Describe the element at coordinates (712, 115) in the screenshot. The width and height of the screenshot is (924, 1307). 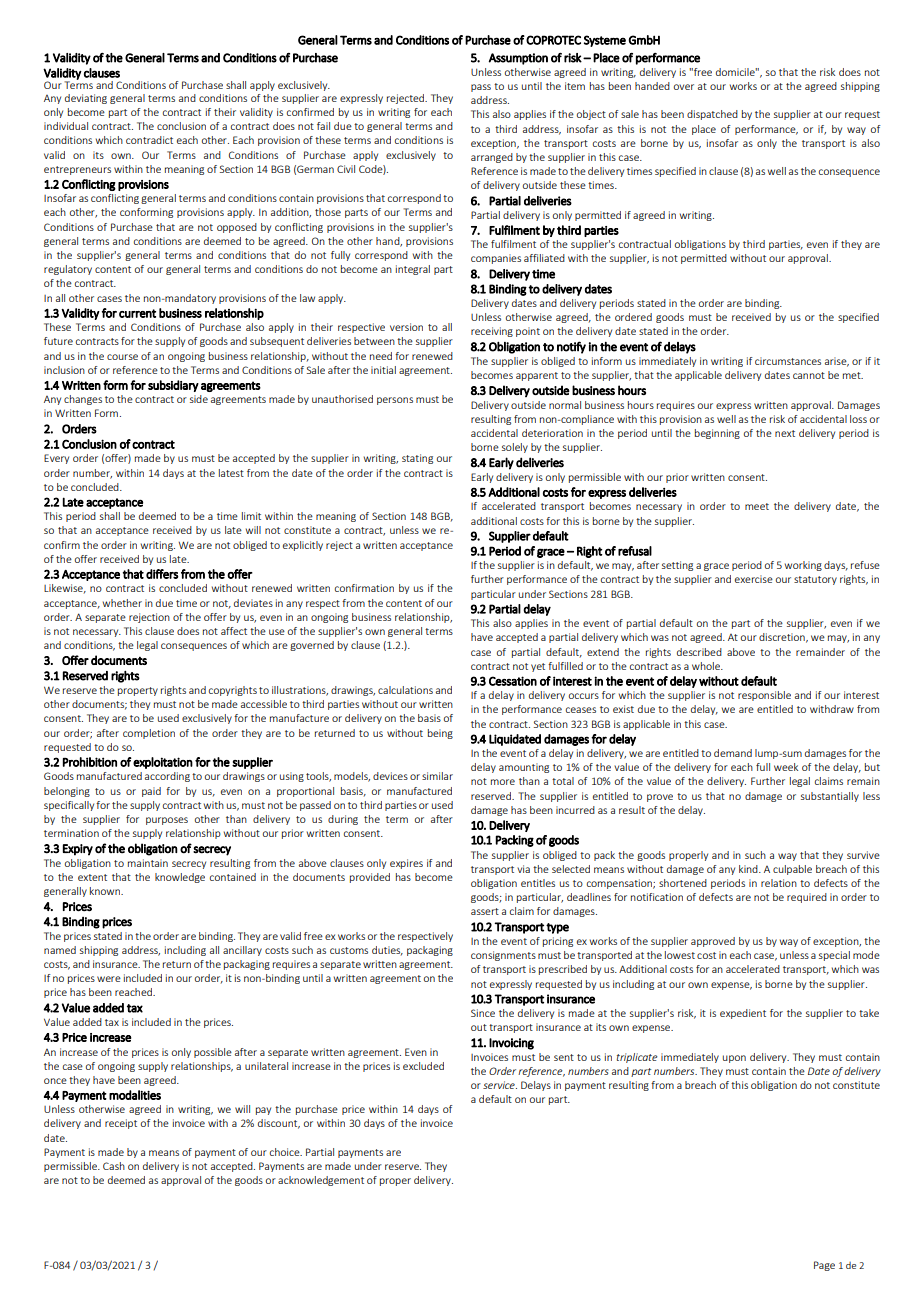
I see `dispatched` at that location.
